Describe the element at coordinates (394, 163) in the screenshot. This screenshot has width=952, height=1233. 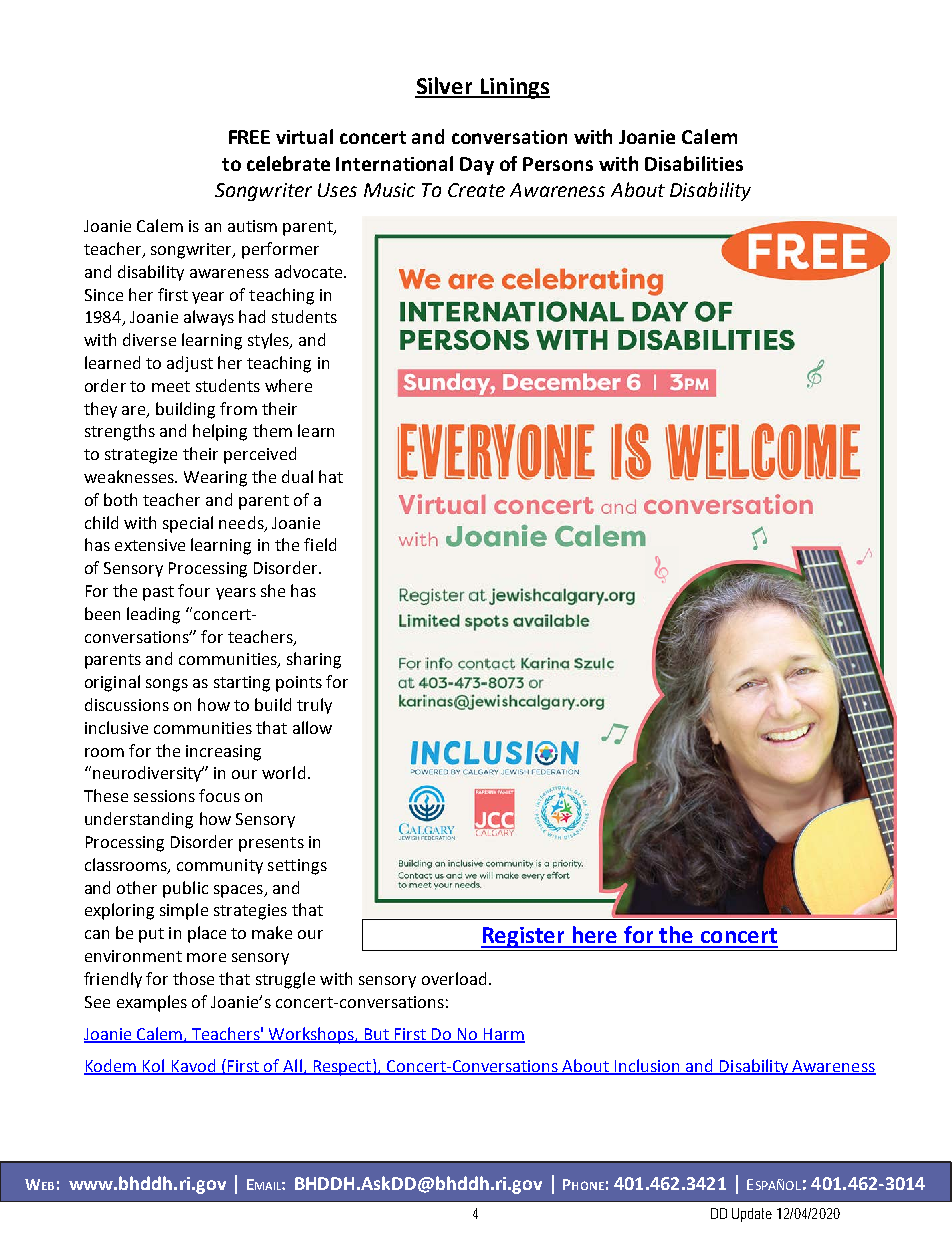
I see `International` at that location.
